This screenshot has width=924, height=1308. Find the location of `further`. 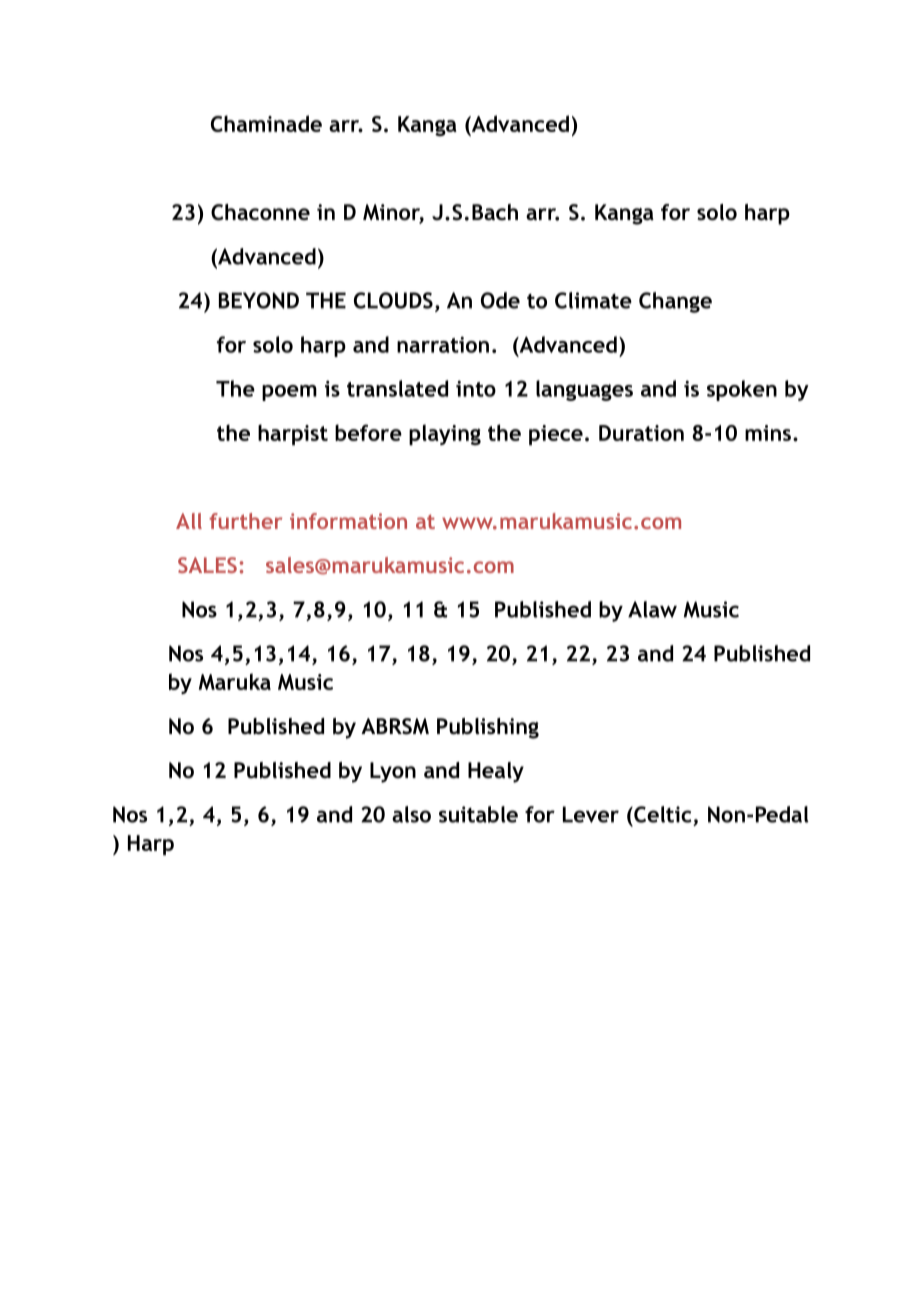

further is located at coordinates (245, 521).
